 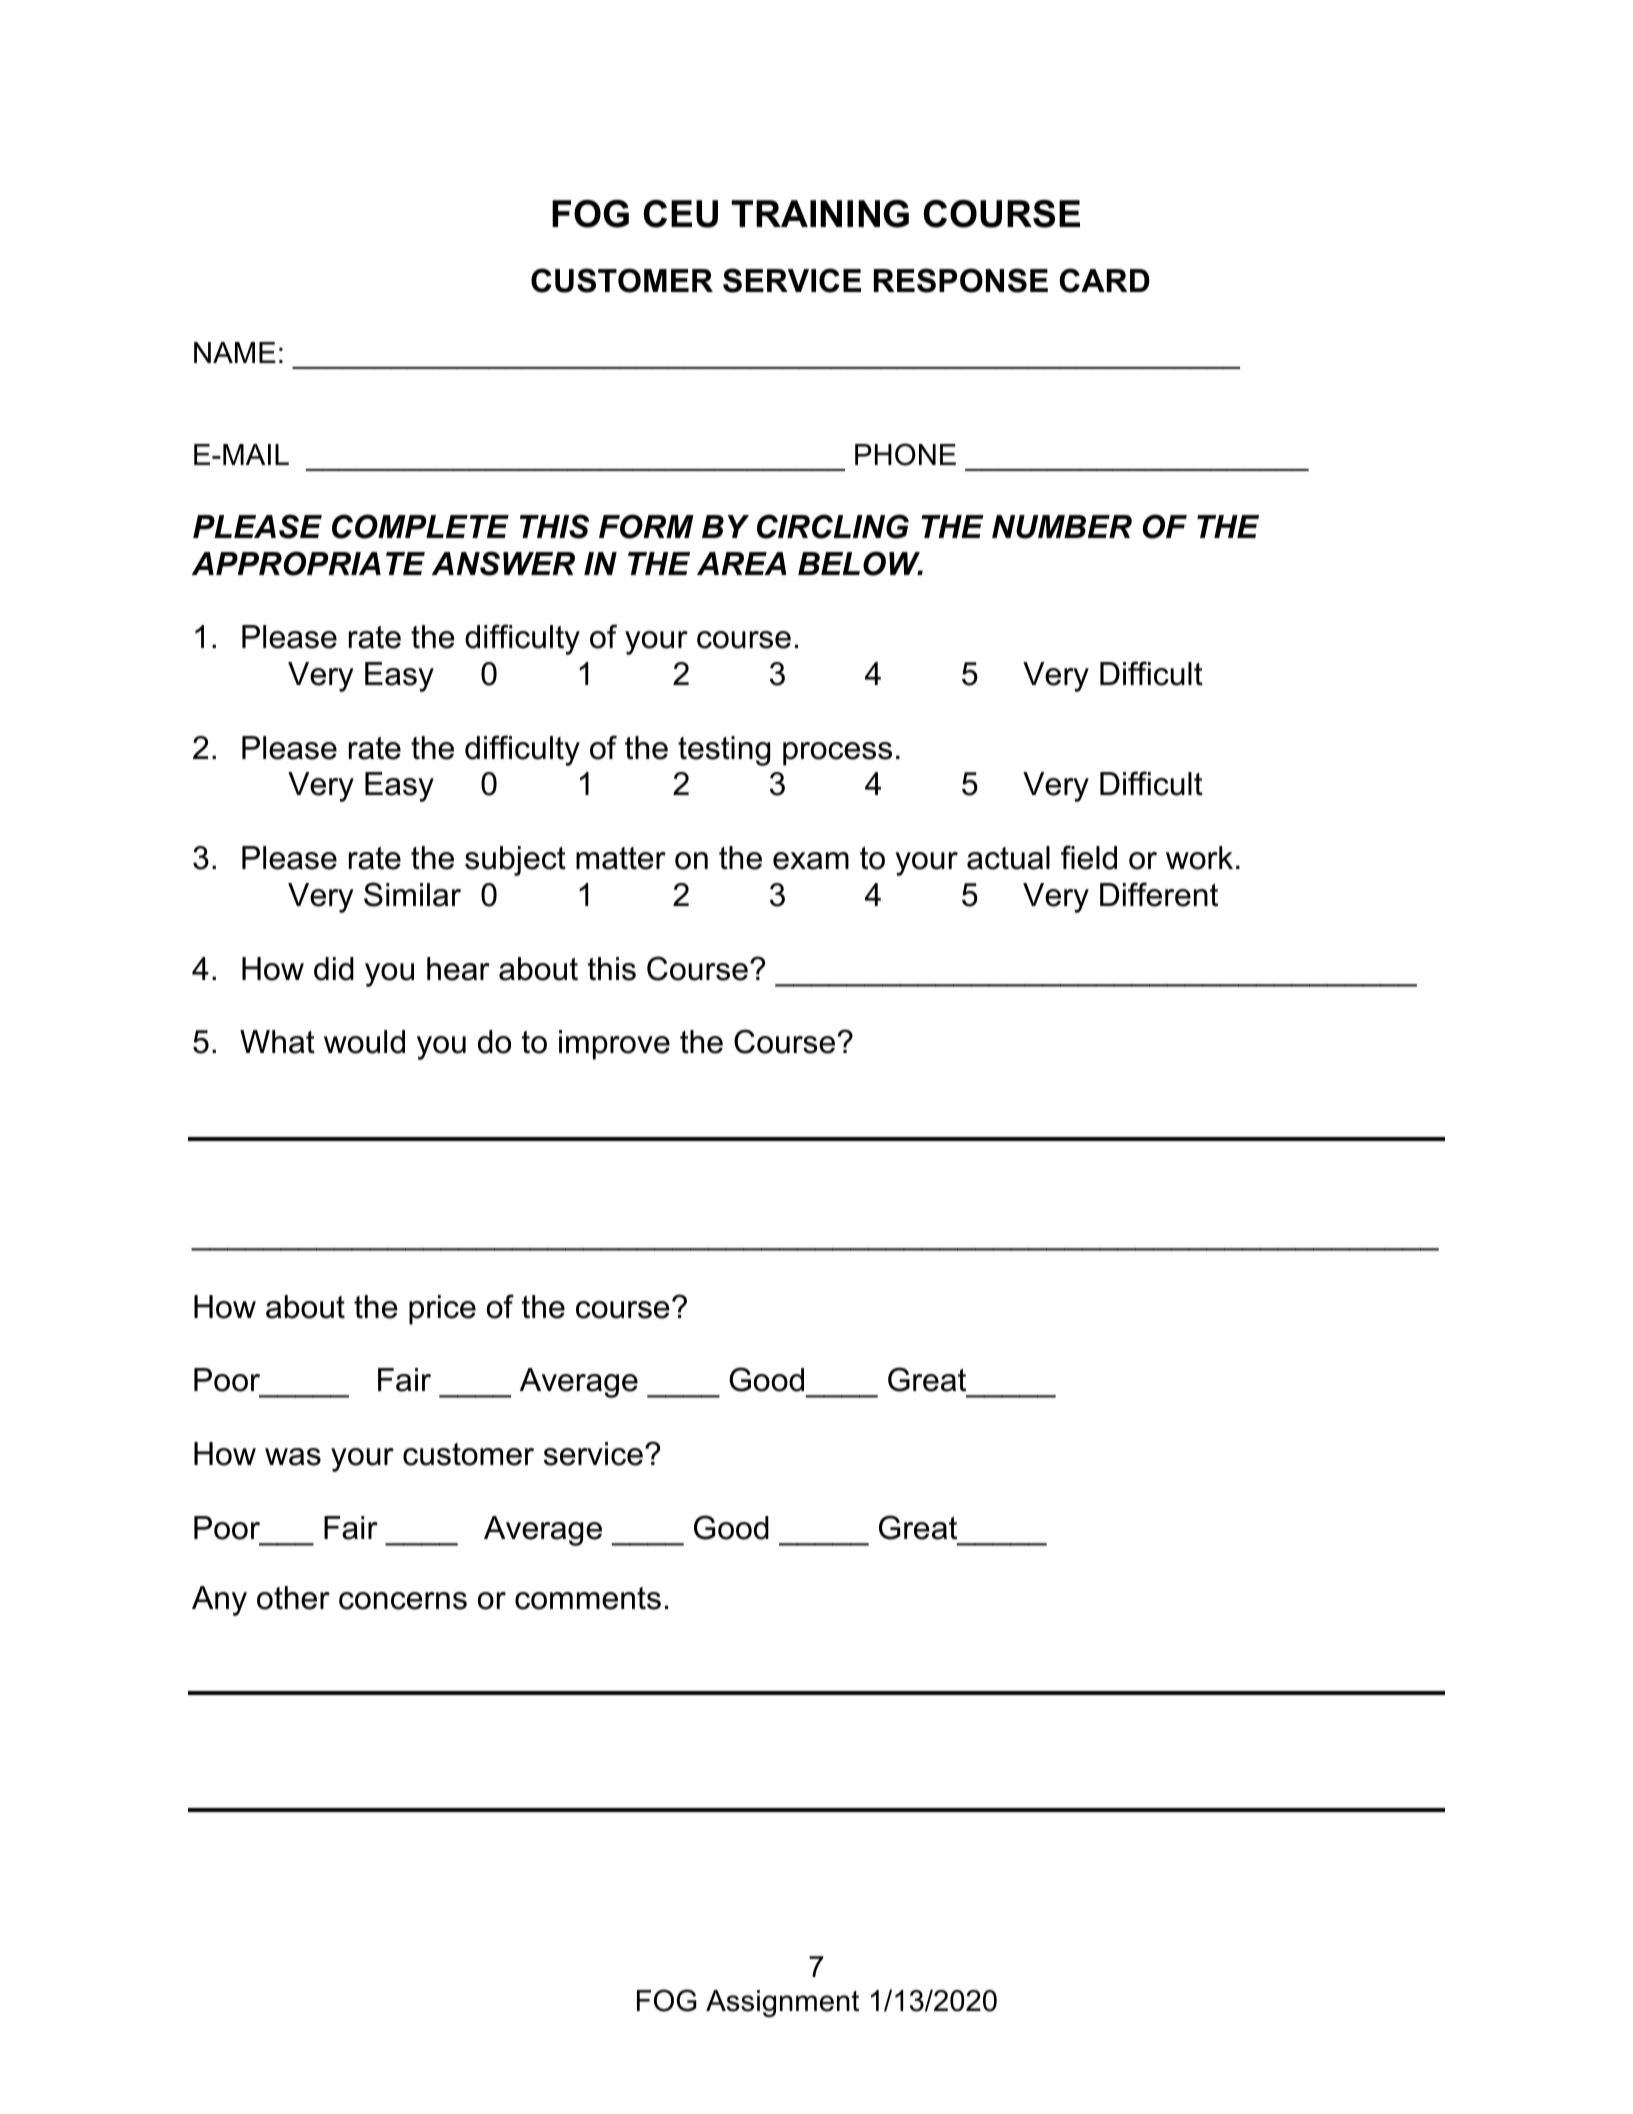 What do you see at coordinates (308, 563) in the page?
I see `APPROPRIATE` at bounding box center [308, 563].
